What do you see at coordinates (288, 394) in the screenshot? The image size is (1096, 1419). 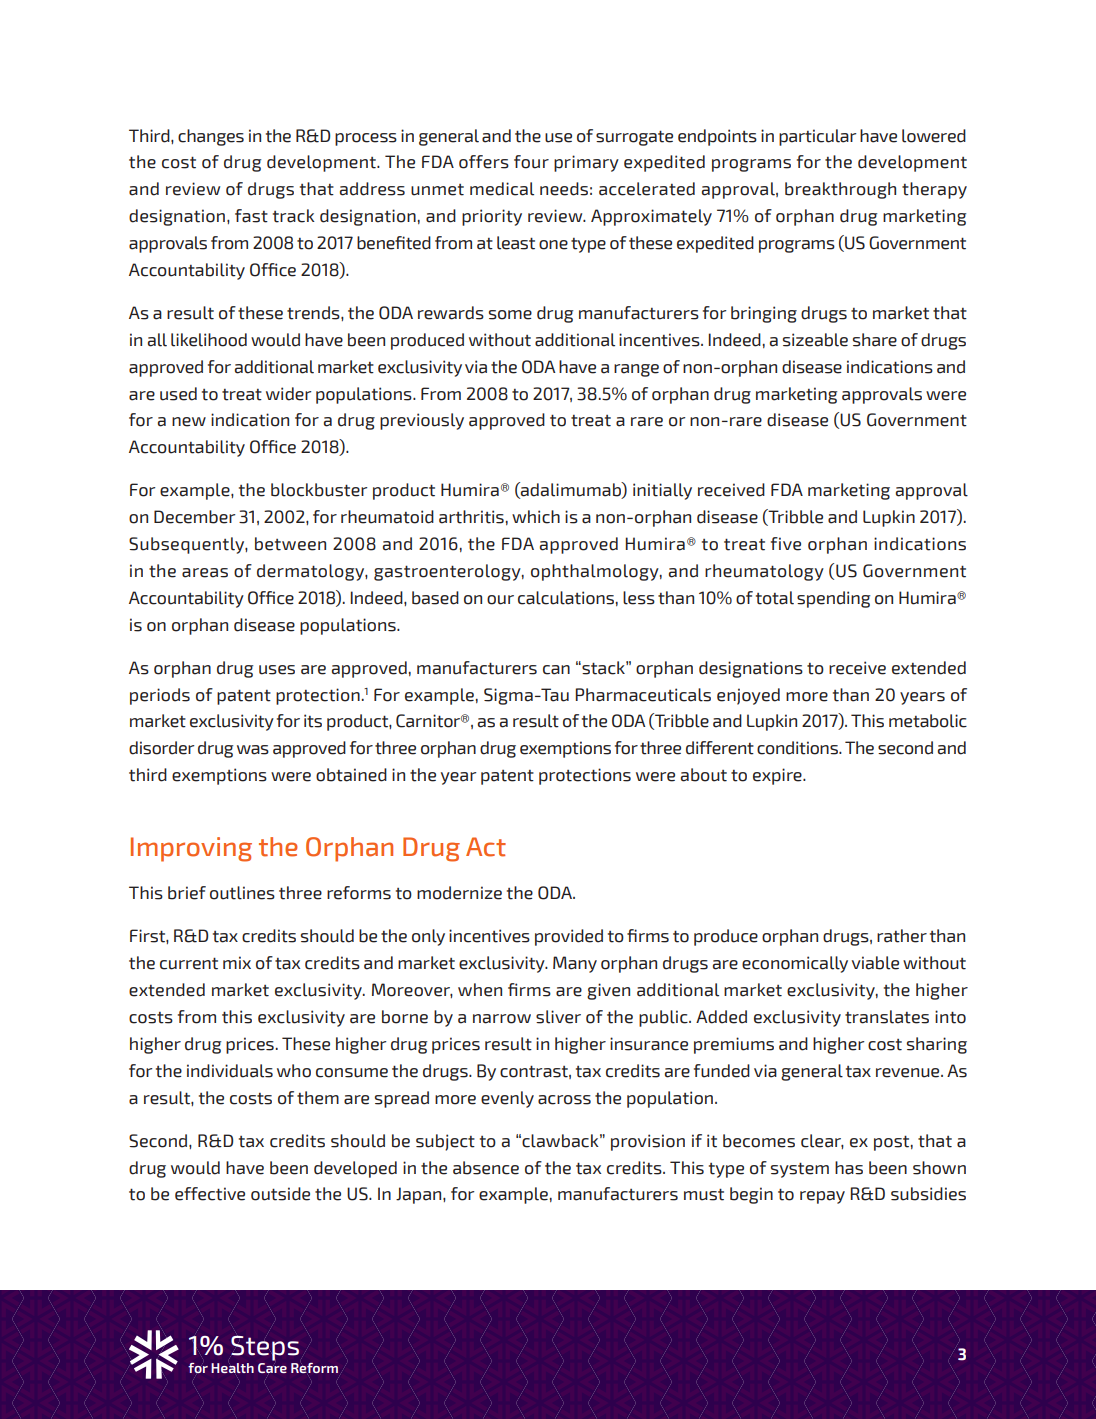 I see `wider` at bounding box center [288, 394].
